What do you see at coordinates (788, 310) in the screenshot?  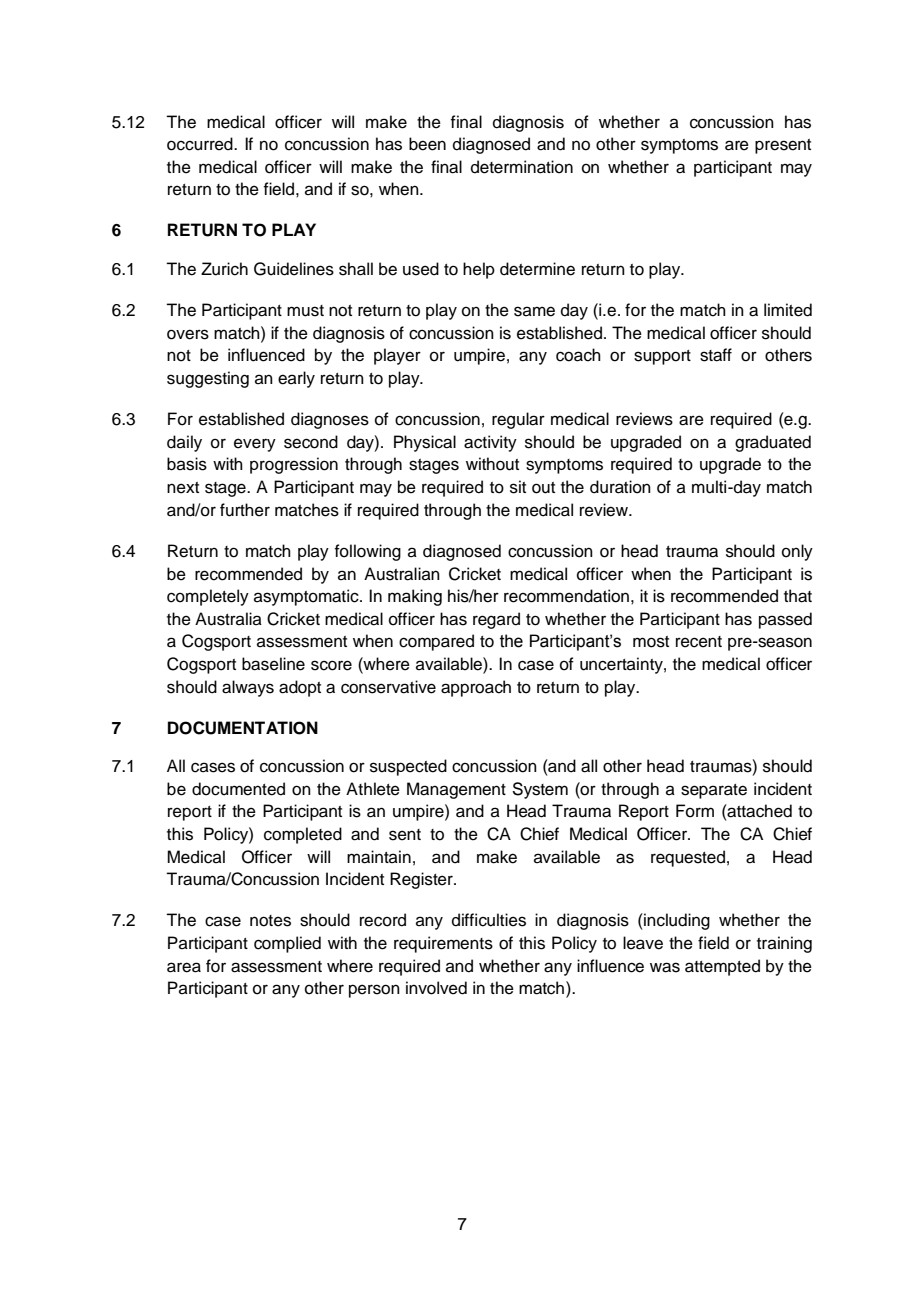 I see `limited` at bounding box center [788, 310].
